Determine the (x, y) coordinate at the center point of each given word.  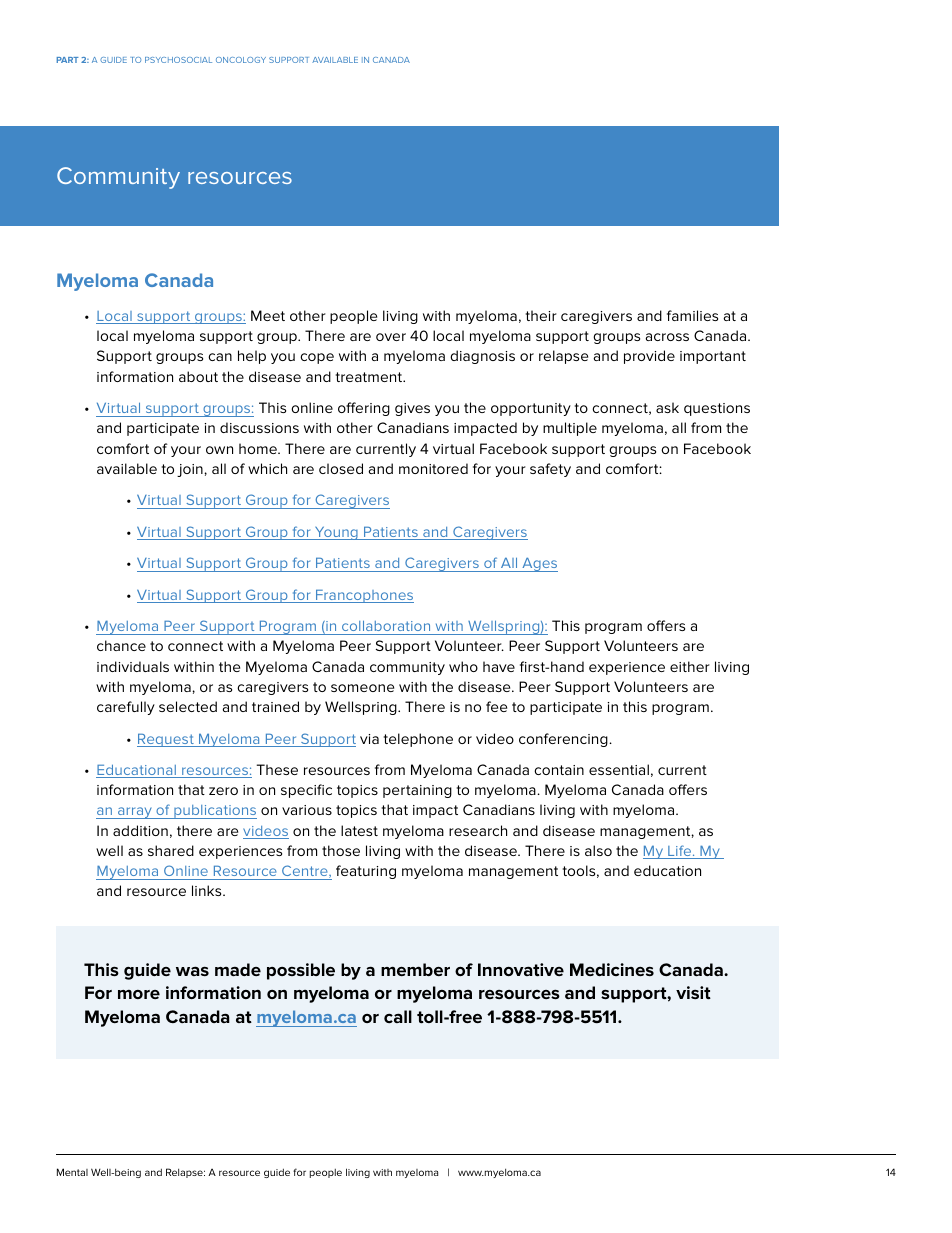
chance (121, 645)
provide (649, 357)
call (398, 1016)
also (598, 850)
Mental (72, 1172)
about (198, 376)
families (692, 315)
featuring (366, 872)
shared (171, 850)
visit (693, 993)
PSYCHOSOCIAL (178, 60)
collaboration (386, 626)
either (690, 666)
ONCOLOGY (241, 60)
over (391, 337)
